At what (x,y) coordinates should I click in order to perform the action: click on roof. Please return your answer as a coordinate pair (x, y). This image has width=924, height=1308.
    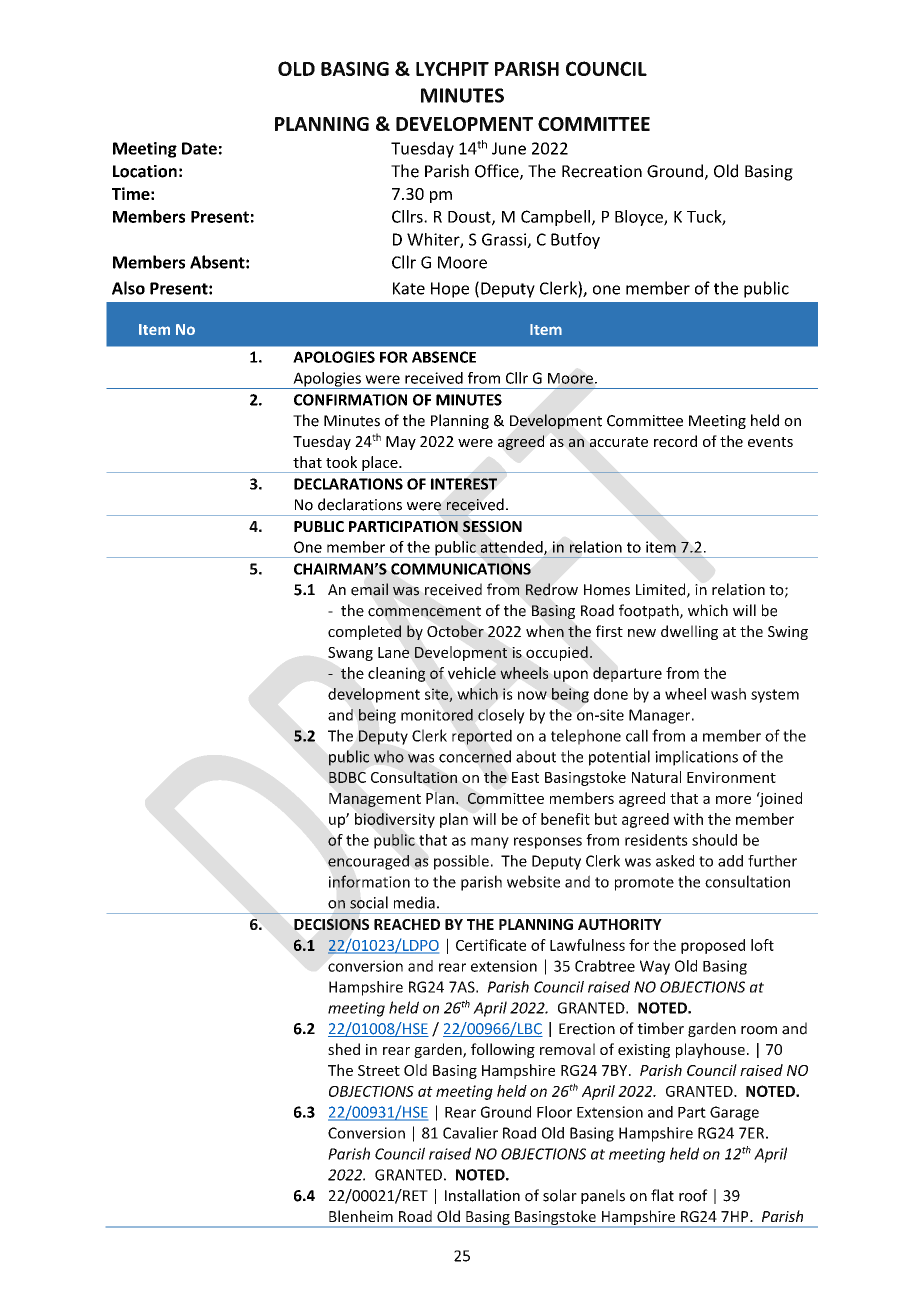
    Looking at the image, I should click on (693, 1195).
